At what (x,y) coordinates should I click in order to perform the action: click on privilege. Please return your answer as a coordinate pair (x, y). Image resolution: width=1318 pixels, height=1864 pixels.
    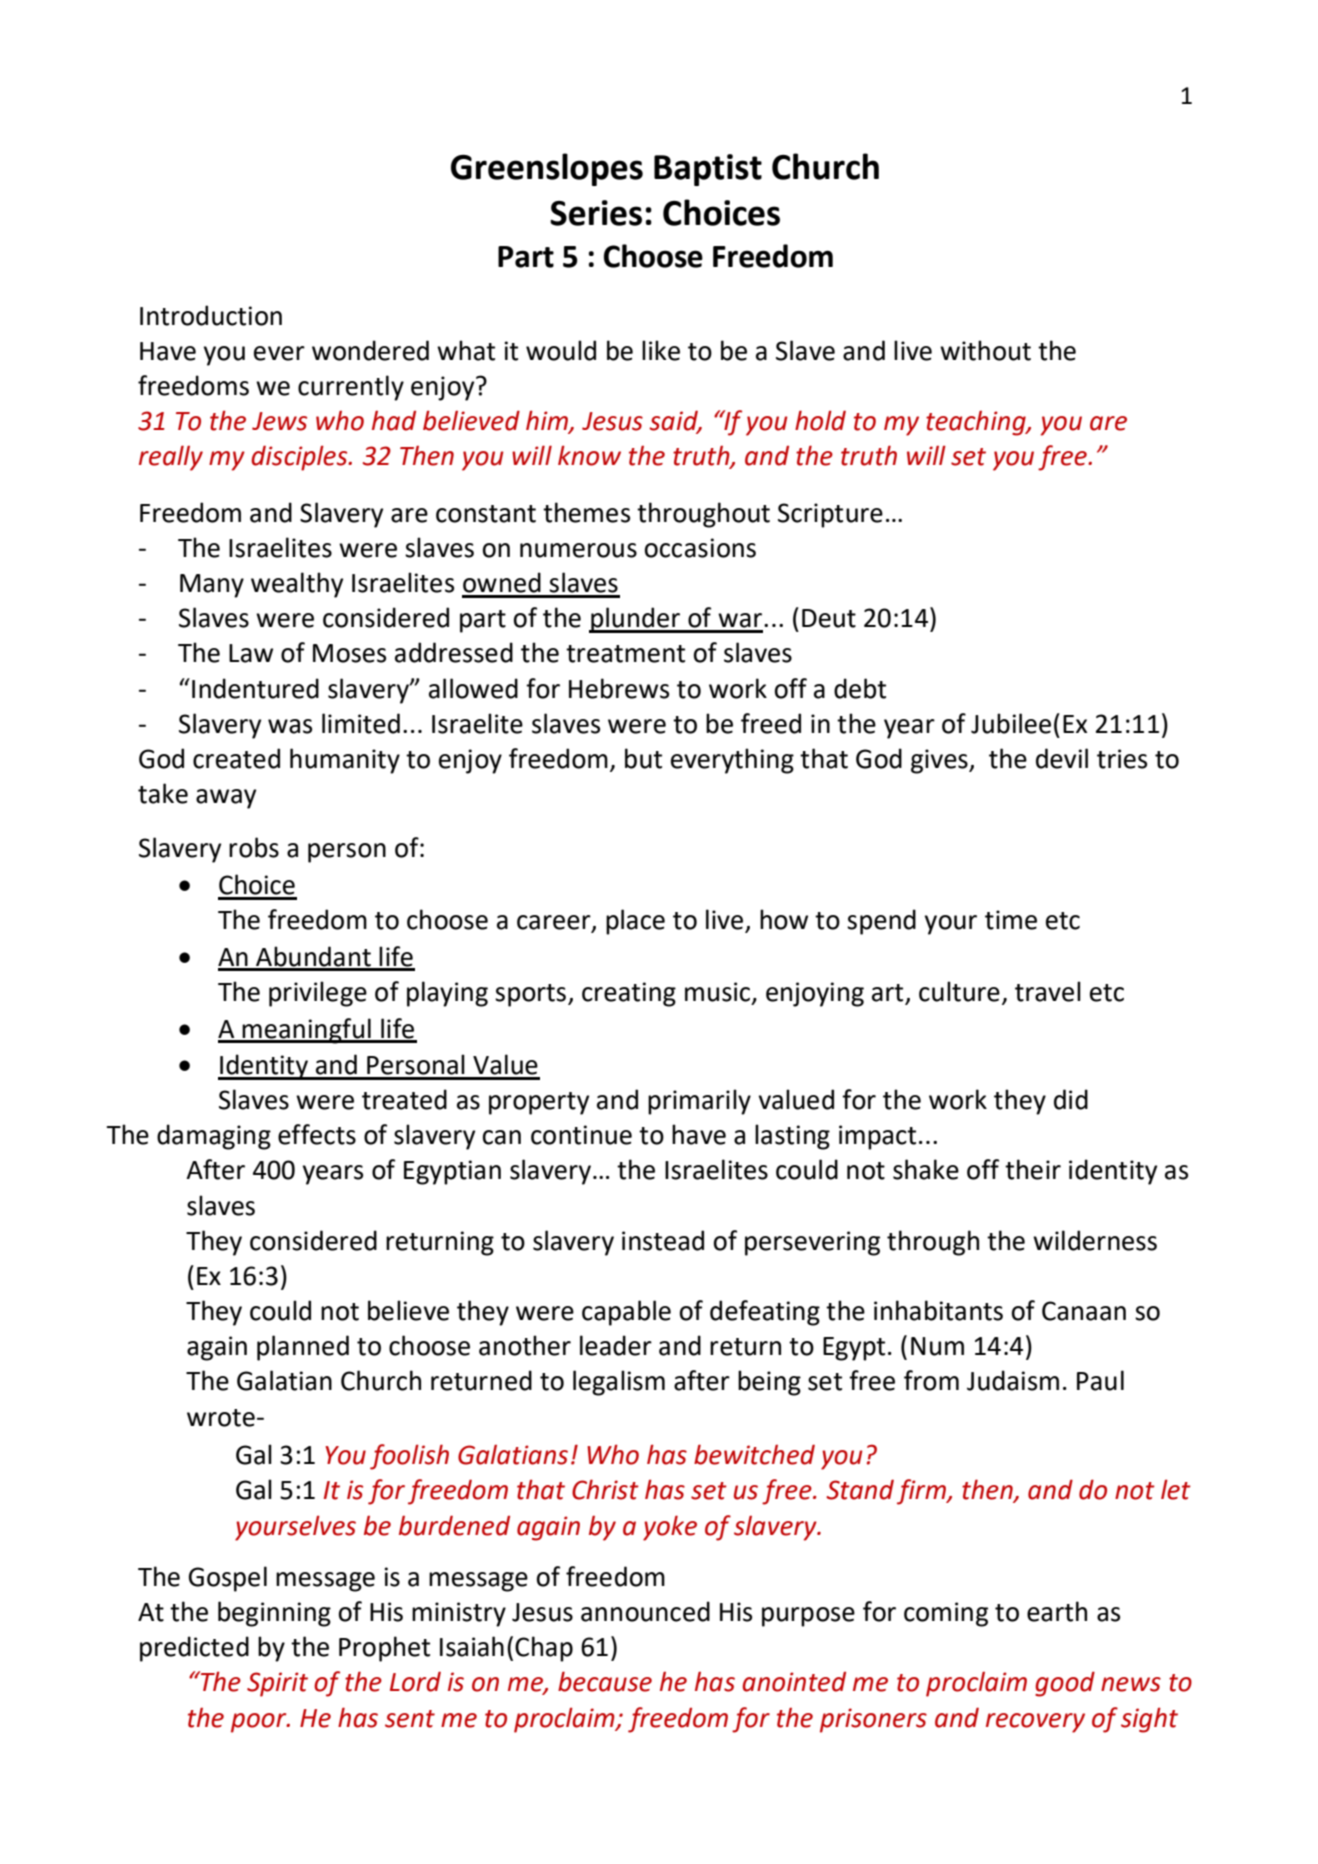
    Looking at the image, I should click on (318, 994).
